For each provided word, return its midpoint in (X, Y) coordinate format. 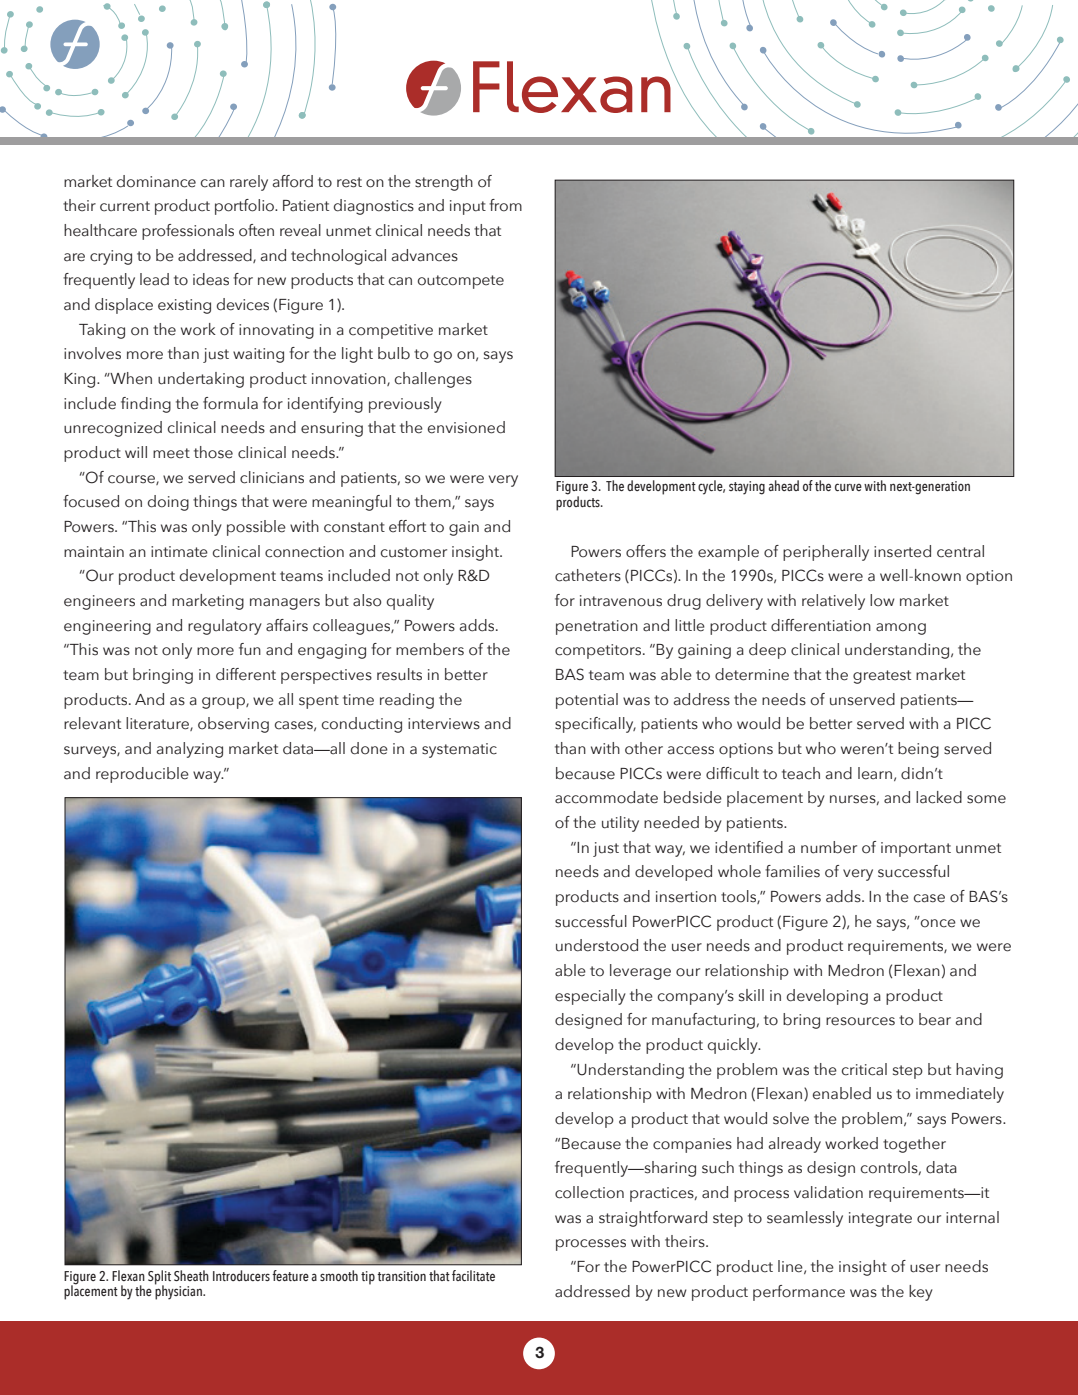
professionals (188, 232)
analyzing (190, 750)
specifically (595, 725)
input (468, 207)
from (505, 205)
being (918, 750)
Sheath (191, 1275)
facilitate (473, 1275)
